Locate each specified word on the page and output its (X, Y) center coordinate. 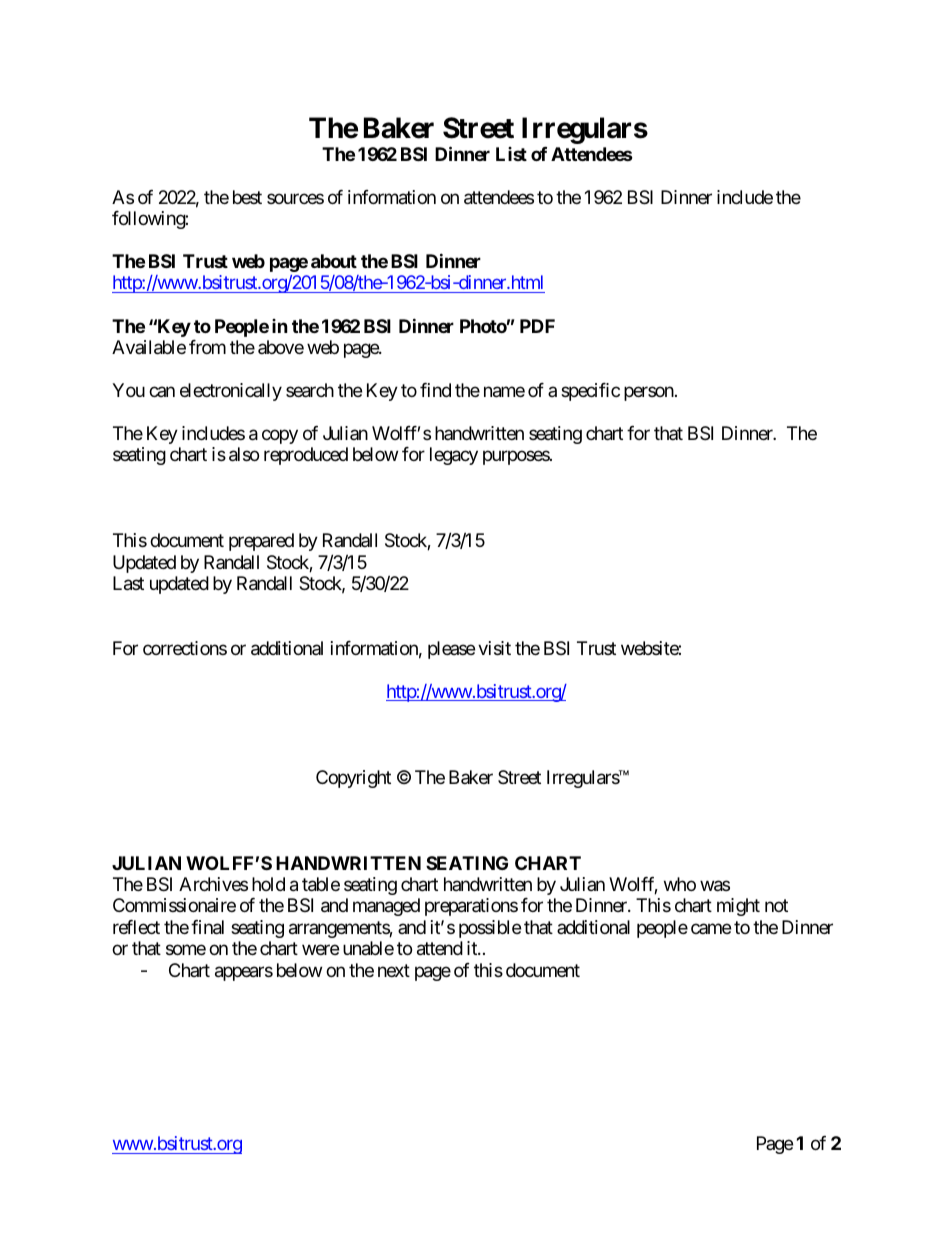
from (207, 347)
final (207, 927)
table (321, 884)
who (680, 884)
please (451, 650)
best (247, 197)
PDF (537, 326)
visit (494, 648)
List (511, 154)
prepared (261, 542)
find (435, 390)
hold (268, 884)
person (649, 393)
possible (490, 929)
